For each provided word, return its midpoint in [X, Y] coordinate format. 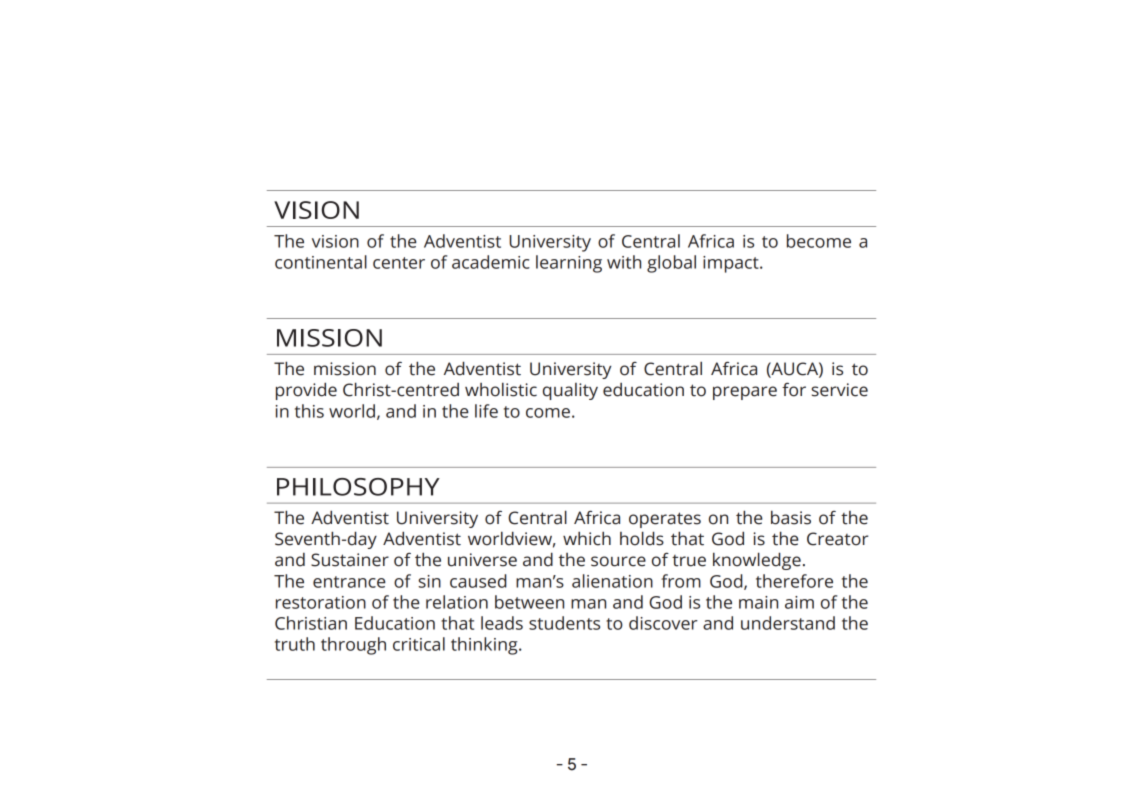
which [587, 538]
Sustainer [350, 560]
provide [306, 391]
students [564, 623]
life [486, 411]
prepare [745, 393]
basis [791, 517]
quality [570, 391]
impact [732, 264]
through [353, 646]
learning [569, 264]
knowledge [757, 561]
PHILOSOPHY [358, 487]
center [399, 263]
